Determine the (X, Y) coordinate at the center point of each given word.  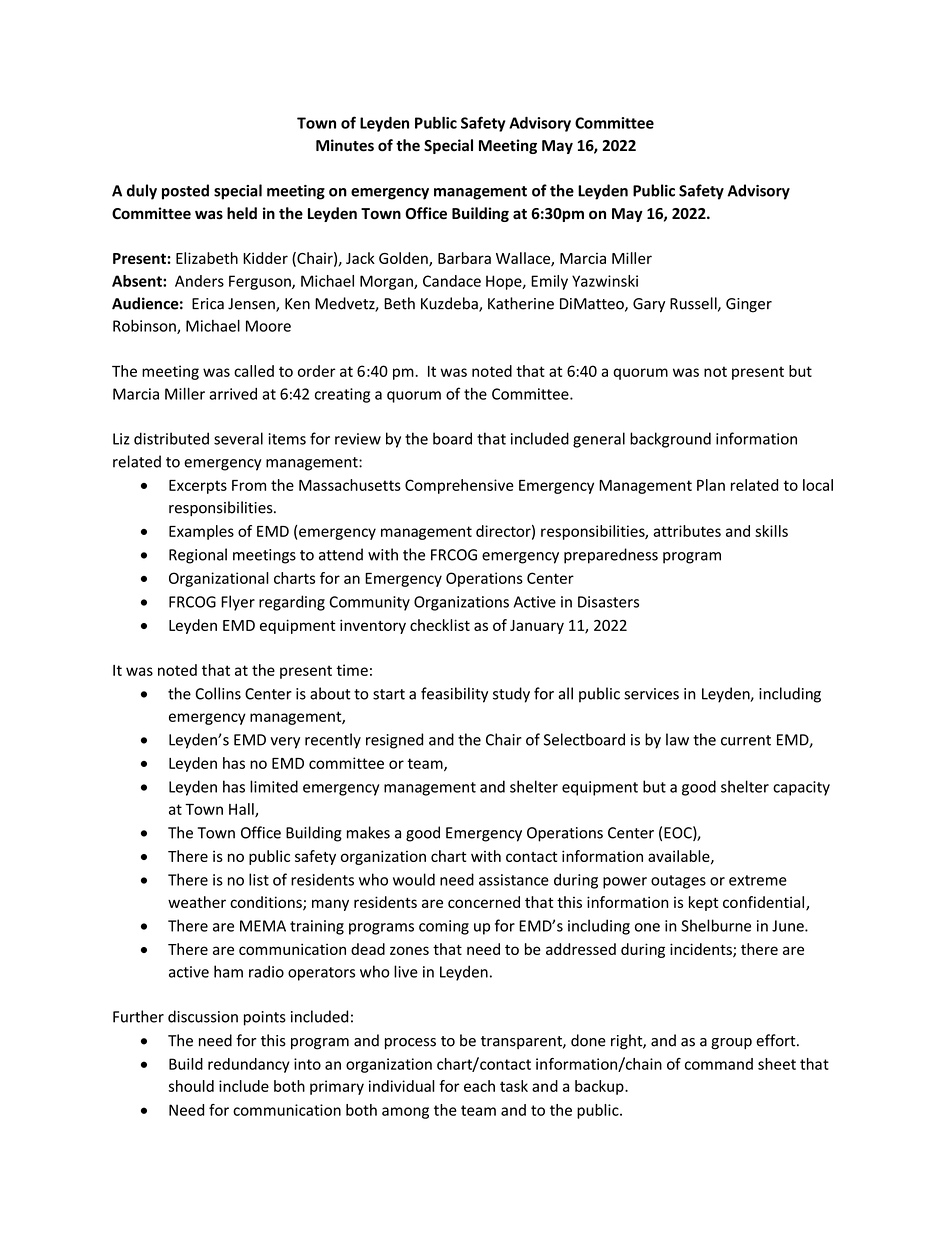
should (191, 1086)
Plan (711, 485)
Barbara (464, 258)
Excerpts (198, 487)
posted (185, 192)
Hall (242, 810)
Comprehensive (459, 486)
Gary (649, 305)
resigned (394, 741)
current (746, 740)
